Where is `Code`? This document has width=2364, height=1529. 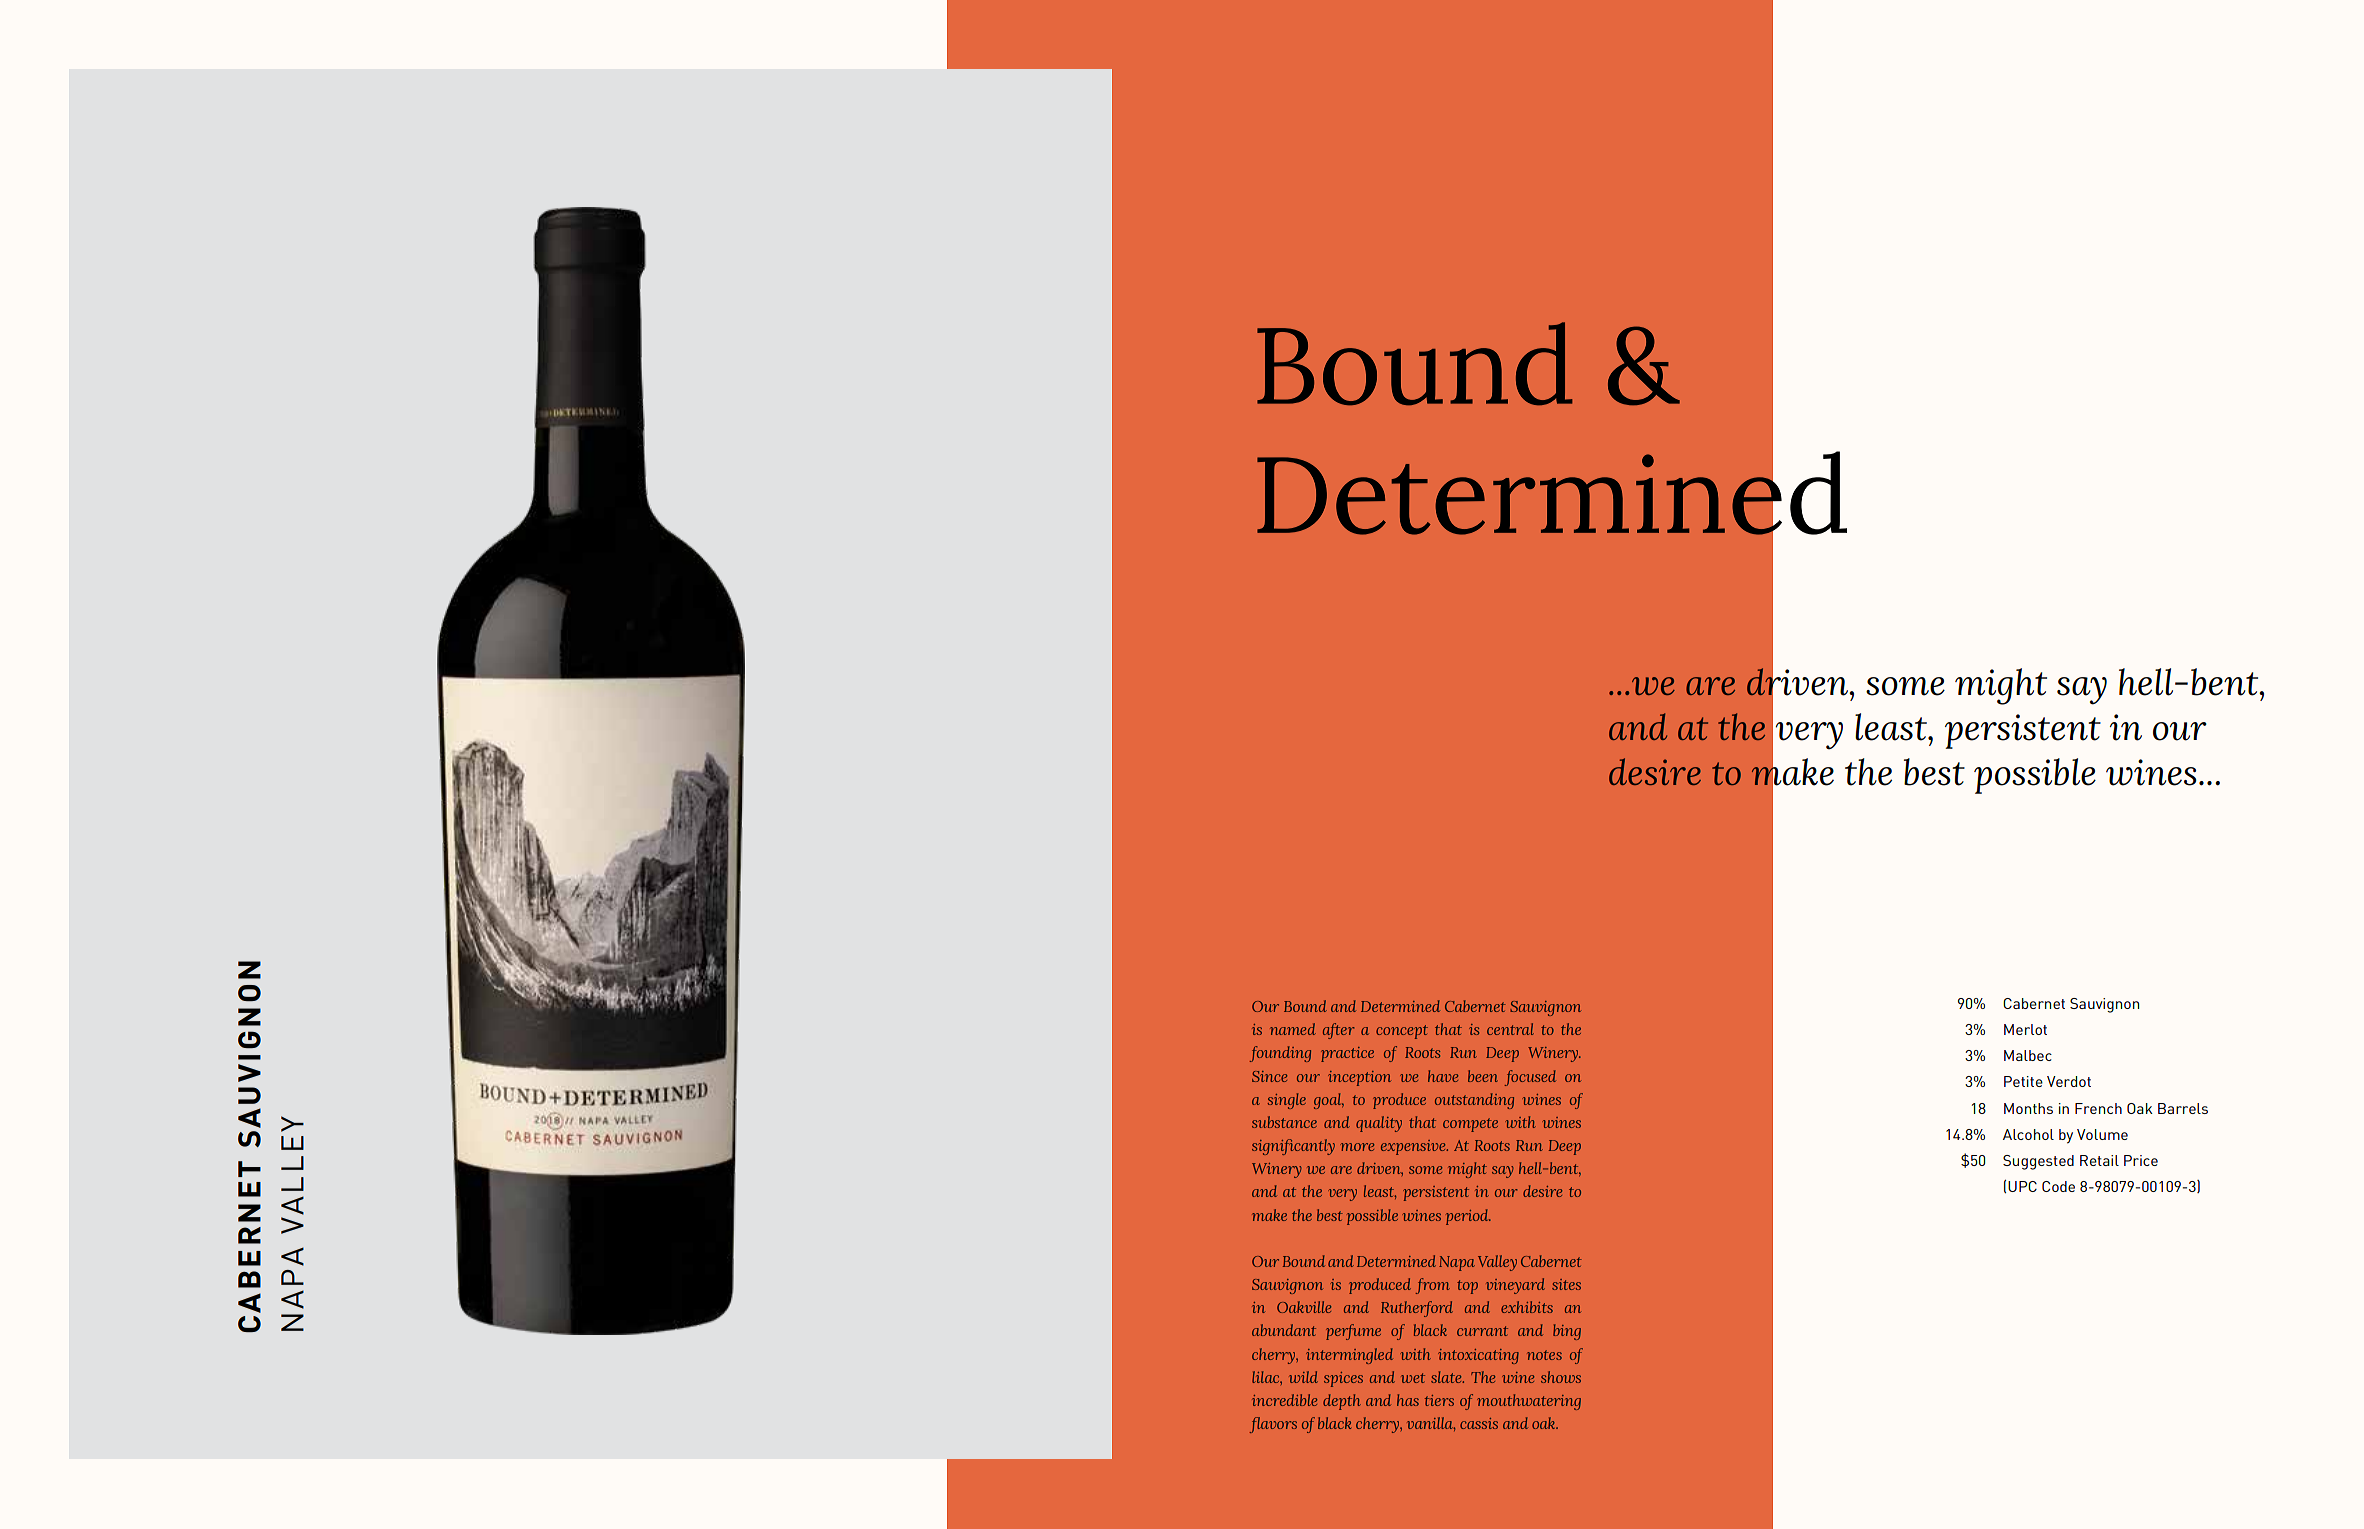
Code is located at coordinates (2058, 1186).
